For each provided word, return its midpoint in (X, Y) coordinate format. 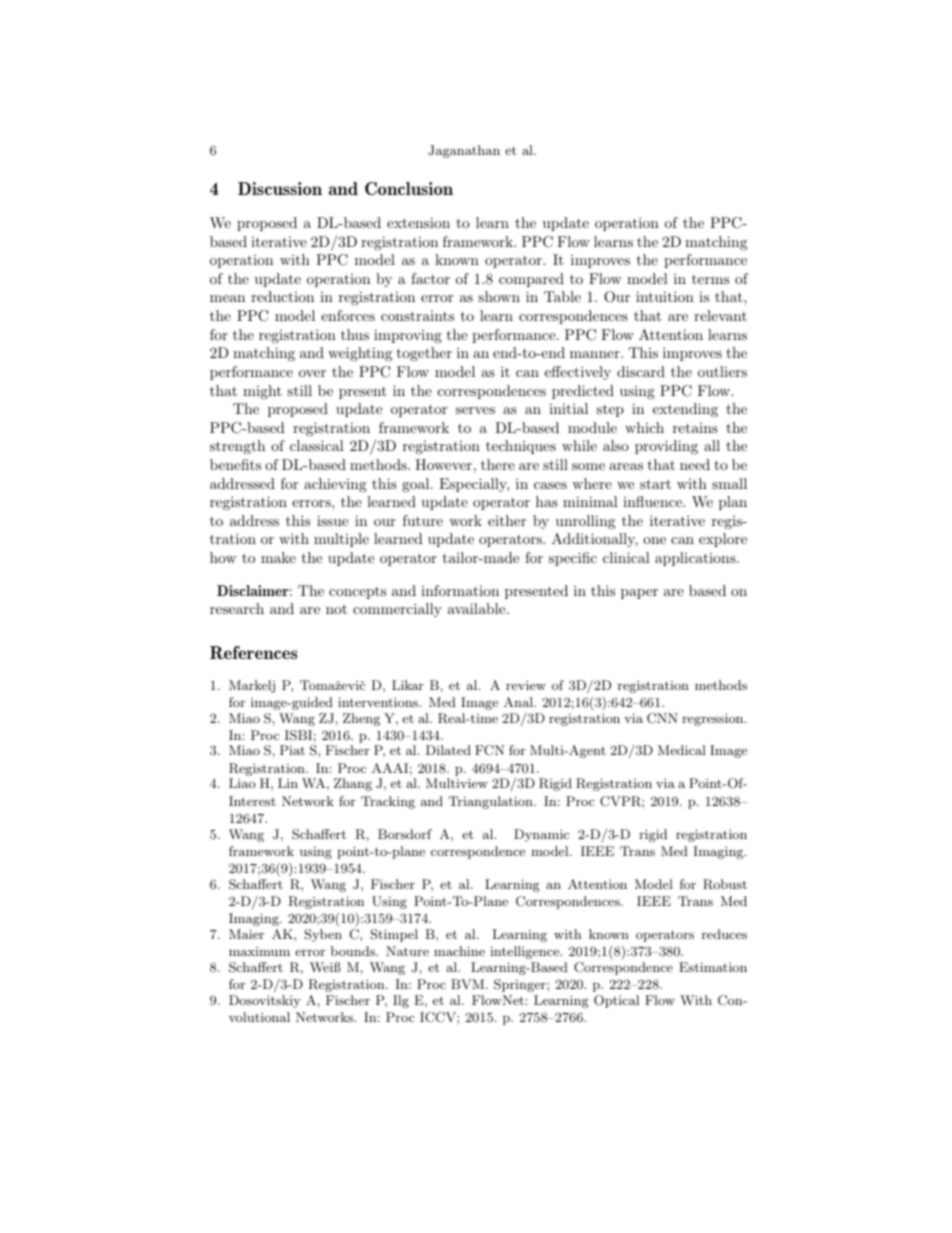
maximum (259, 951)
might (262, 392)
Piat (292, 750)
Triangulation (492, 802)
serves (475, 410)
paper (639, 594)
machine (459, 951)
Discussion (280, 188)
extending (685, 410)
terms (710, 279)
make (278, 557)
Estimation (713, 967)
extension (418, 222)
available (478, 608)
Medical (682, 750)
